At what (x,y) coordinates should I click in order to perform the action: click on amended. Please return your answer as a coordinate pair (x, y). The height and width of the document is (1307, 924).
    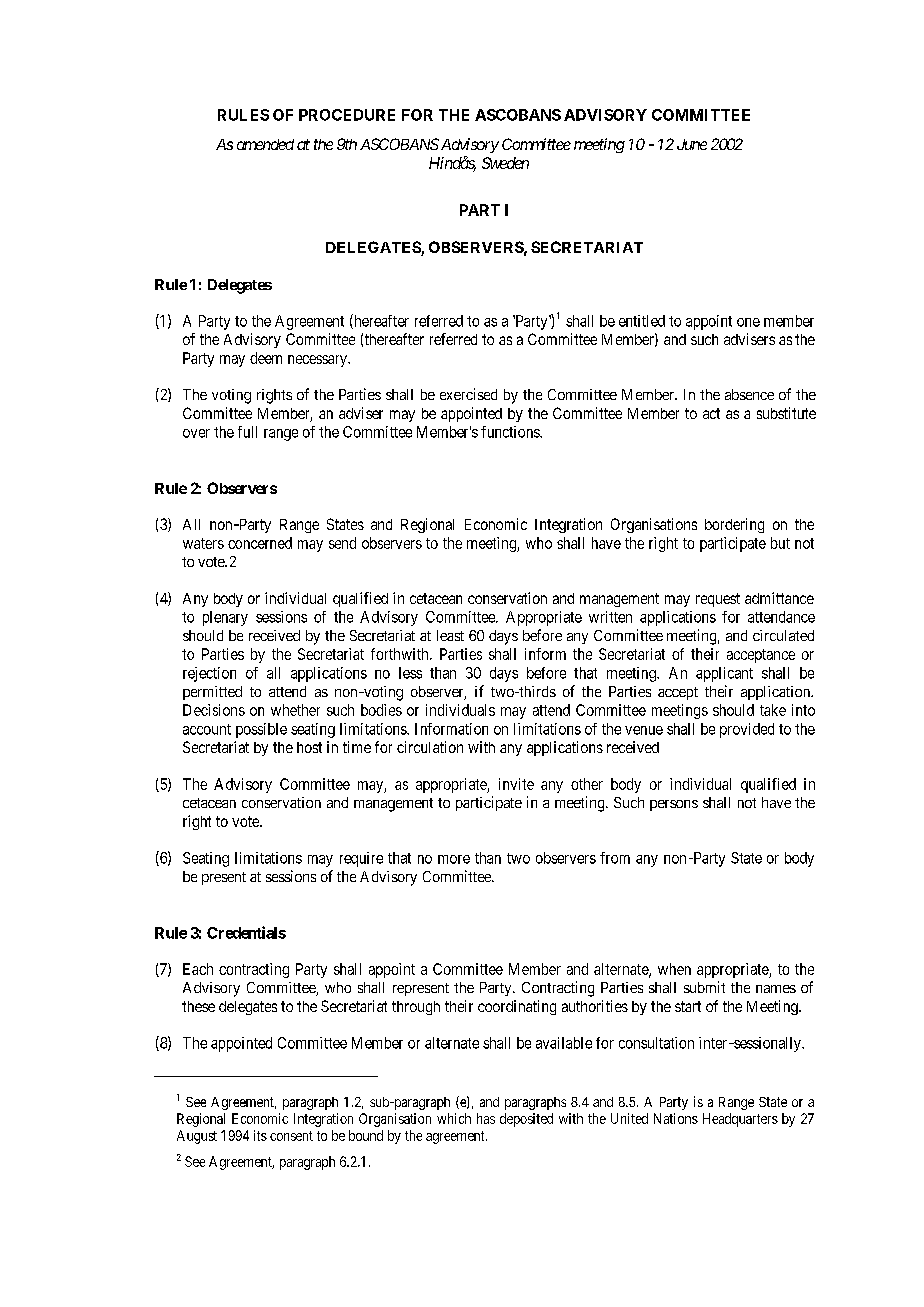
    Looking at the image, I should click on (265, 144).
